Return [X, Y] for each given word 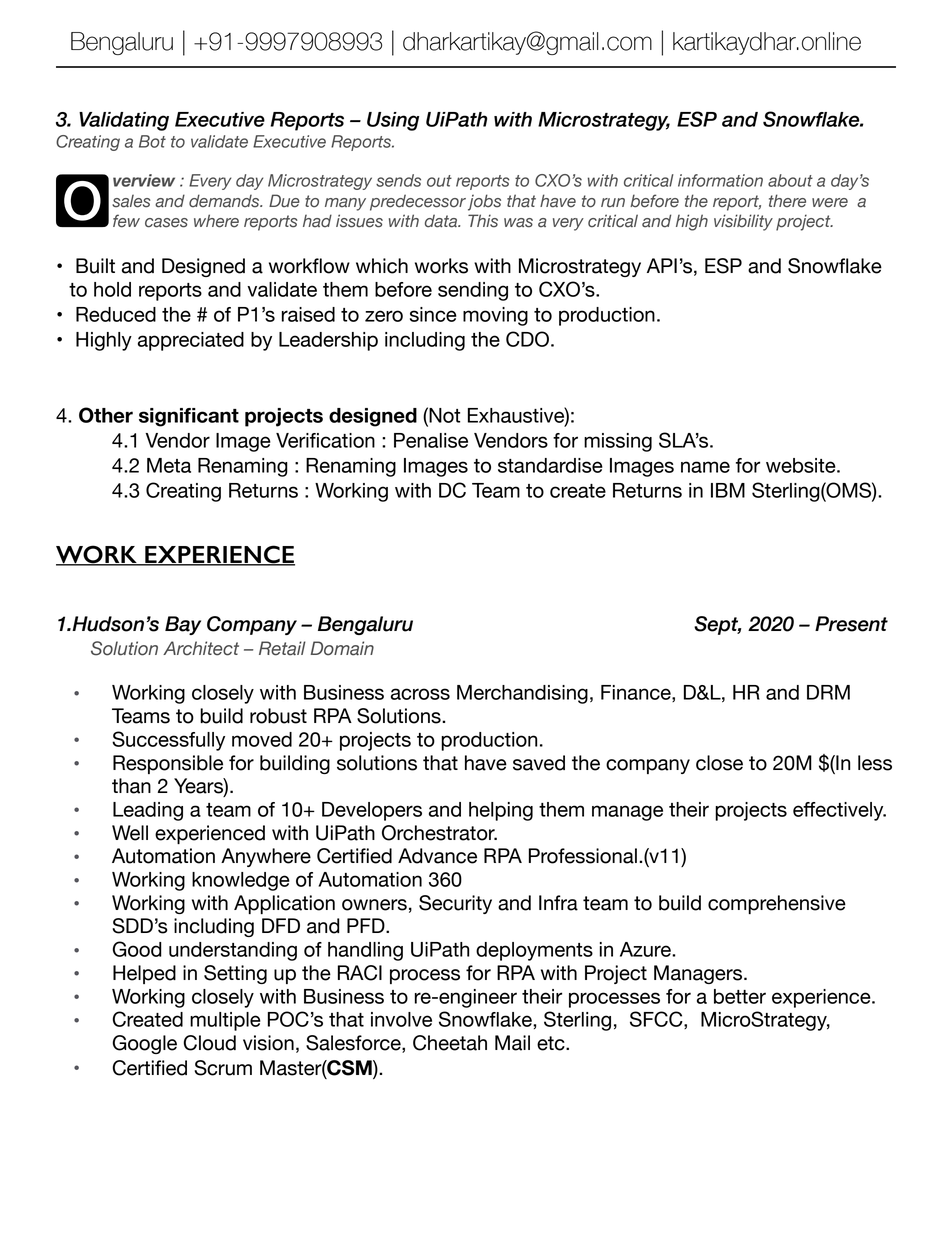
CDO [527, 339]
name [705, 467]
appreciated [191, 341]
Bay [183, 625]
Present [851, 624]
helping [501, 811]
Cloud [210, 1043]
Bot [152, 141]
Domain [342, 648]
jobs [484, 202]
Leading [148, 811]
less [875, 763]
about [790, 180]
